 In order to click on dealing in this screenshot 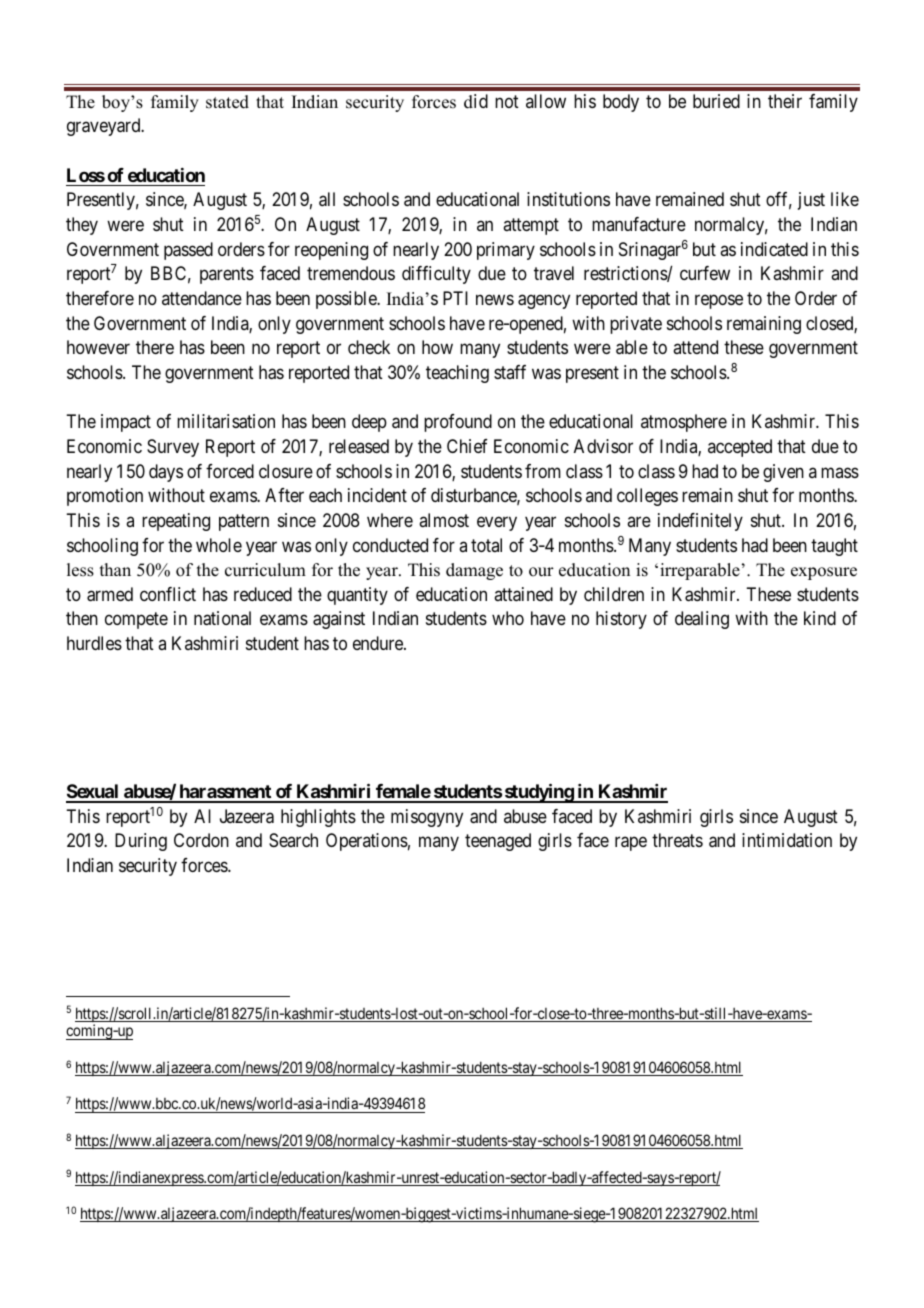, I will do `click(702, 620)`.
